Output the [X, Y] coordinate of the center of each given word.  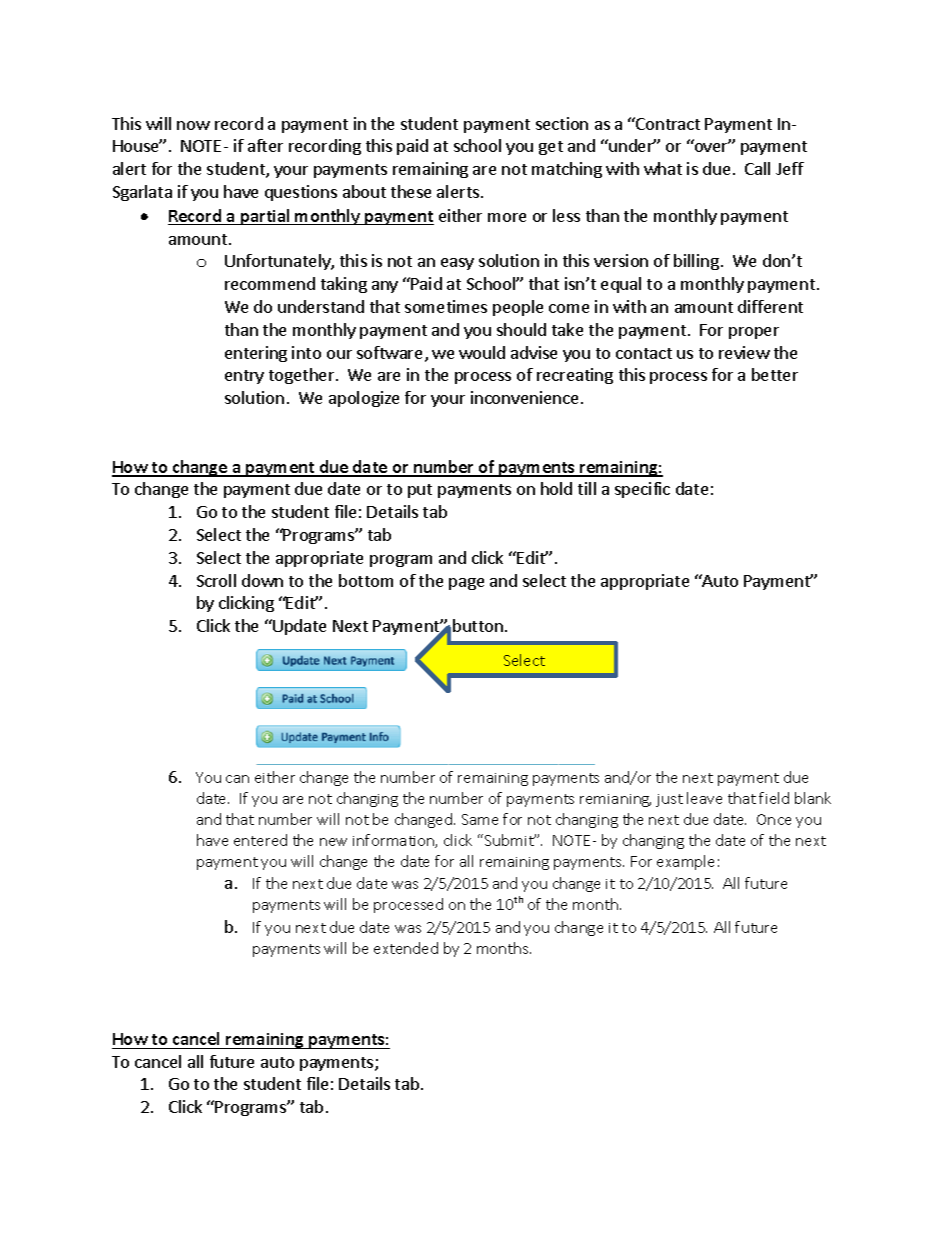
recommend [270, 283]
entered [260, 840]
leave [704, 798]
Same [480, 819]
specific [642, 490]
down [262, 580]
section [562, 123]
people [518, 308]
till [587, 488]
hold [556, 488]
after [265, 145]
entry [244, 377]
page [466, 584]
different [770, 306]
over [712, 147]
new [333, 842]
